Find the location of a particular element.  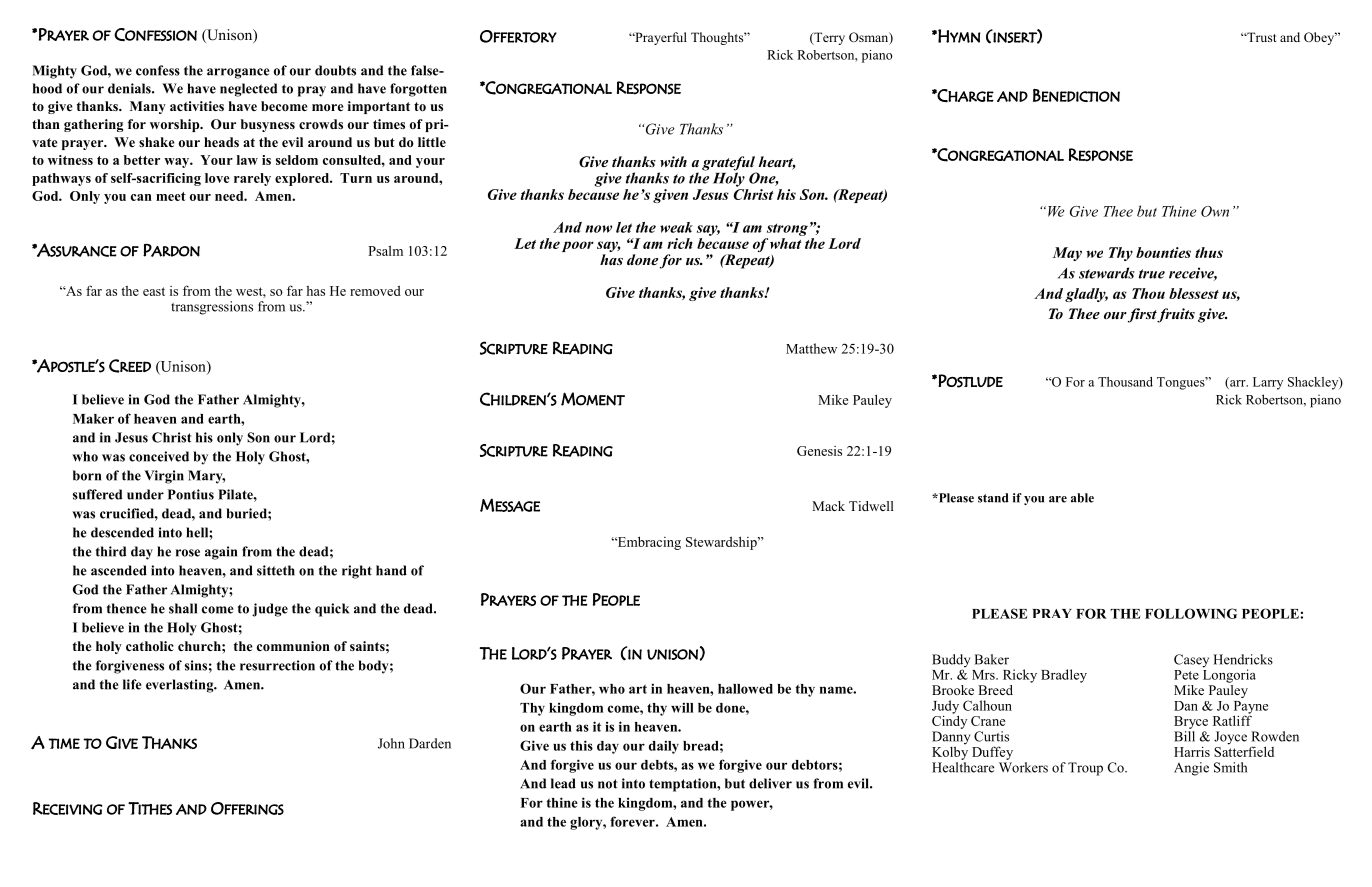

true is located at coordinates (1152, 274).
